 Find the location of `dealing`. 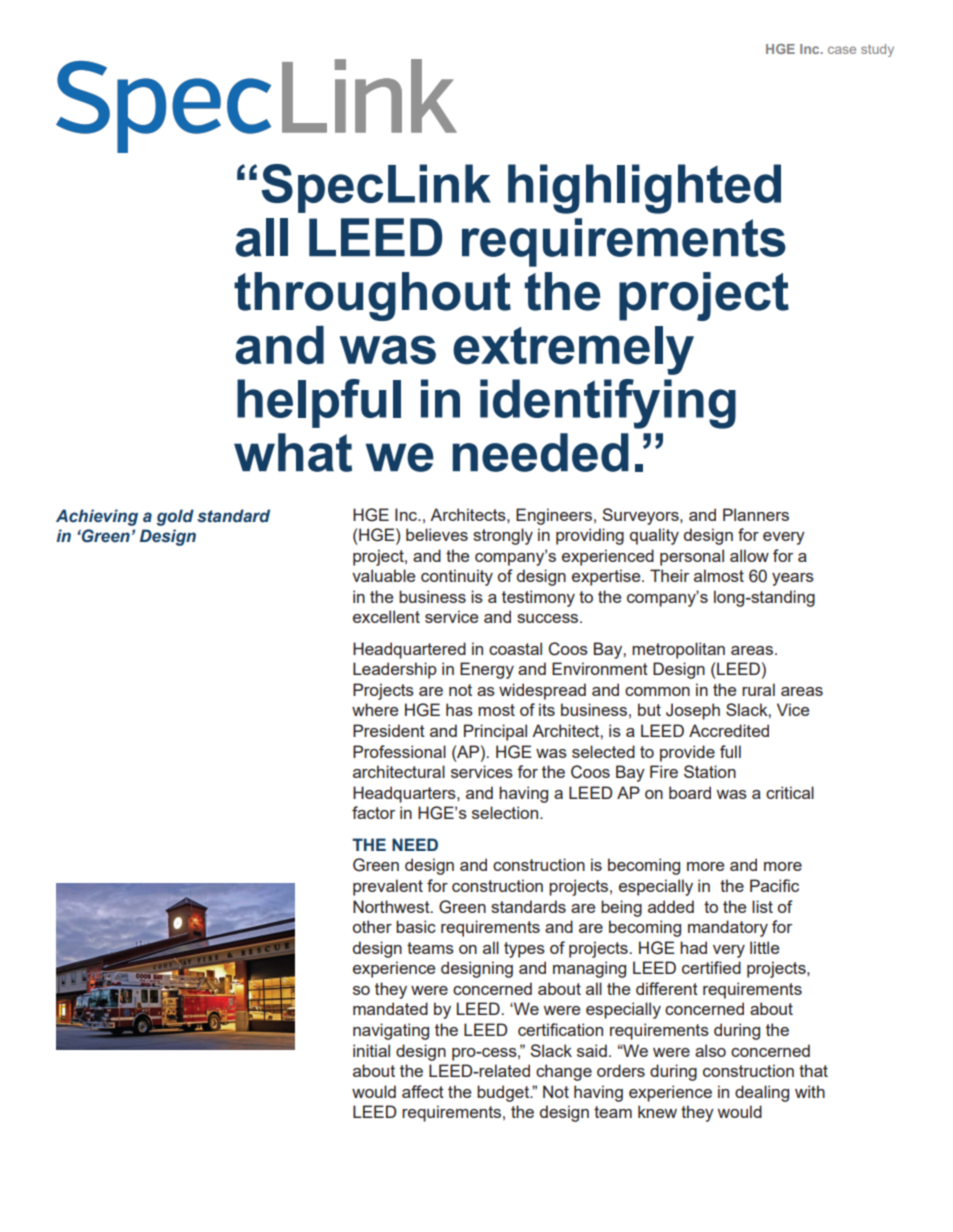

dealing is located at coordinates (762, 1093).
